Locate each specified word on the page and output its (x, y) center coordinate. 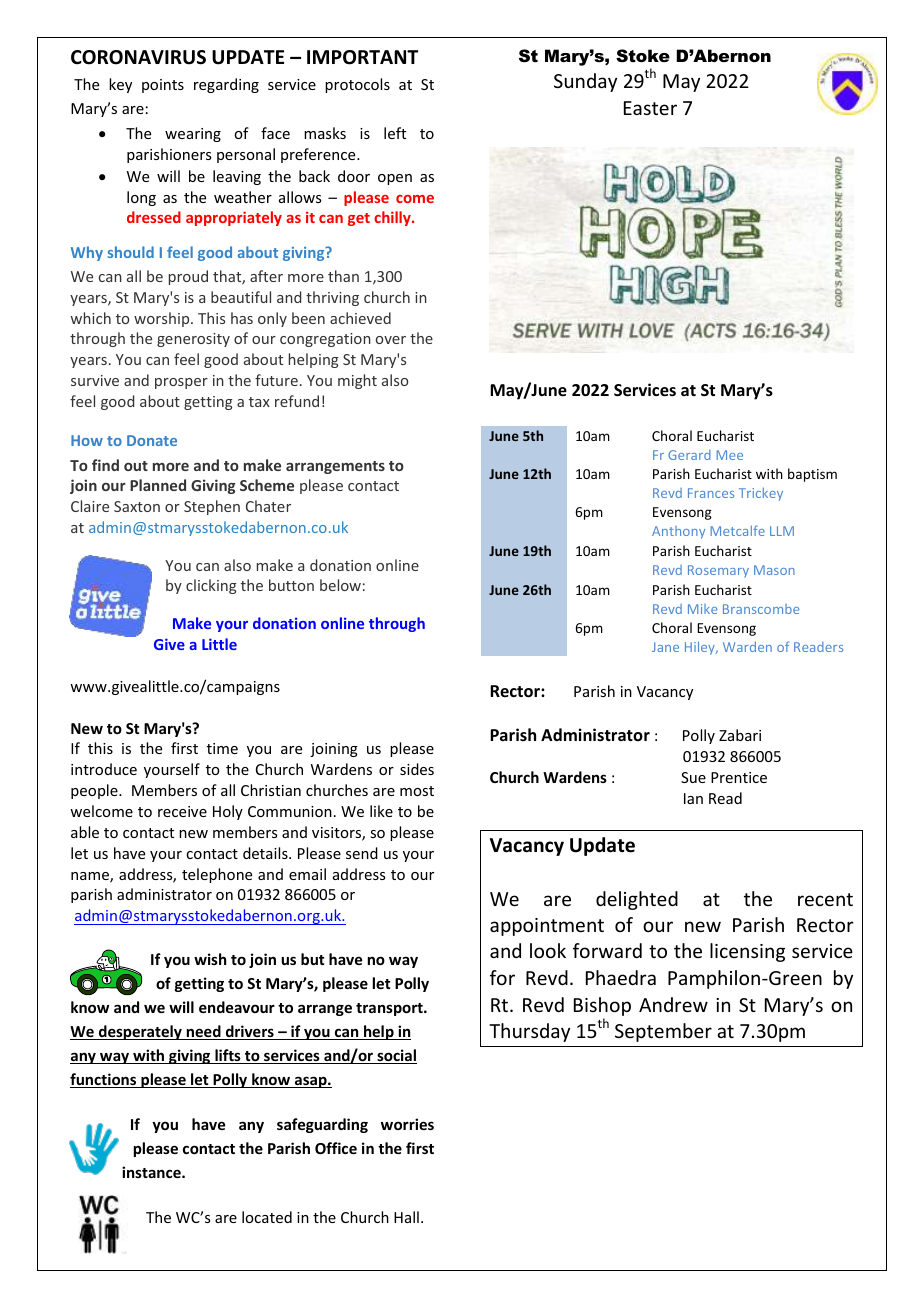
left (395, 133)
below (340, 585)
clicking (211, 586)
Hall (406, 1217)
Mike (702, 609)
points (163, 86)
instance (152, 1172)
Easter (650, 108)
